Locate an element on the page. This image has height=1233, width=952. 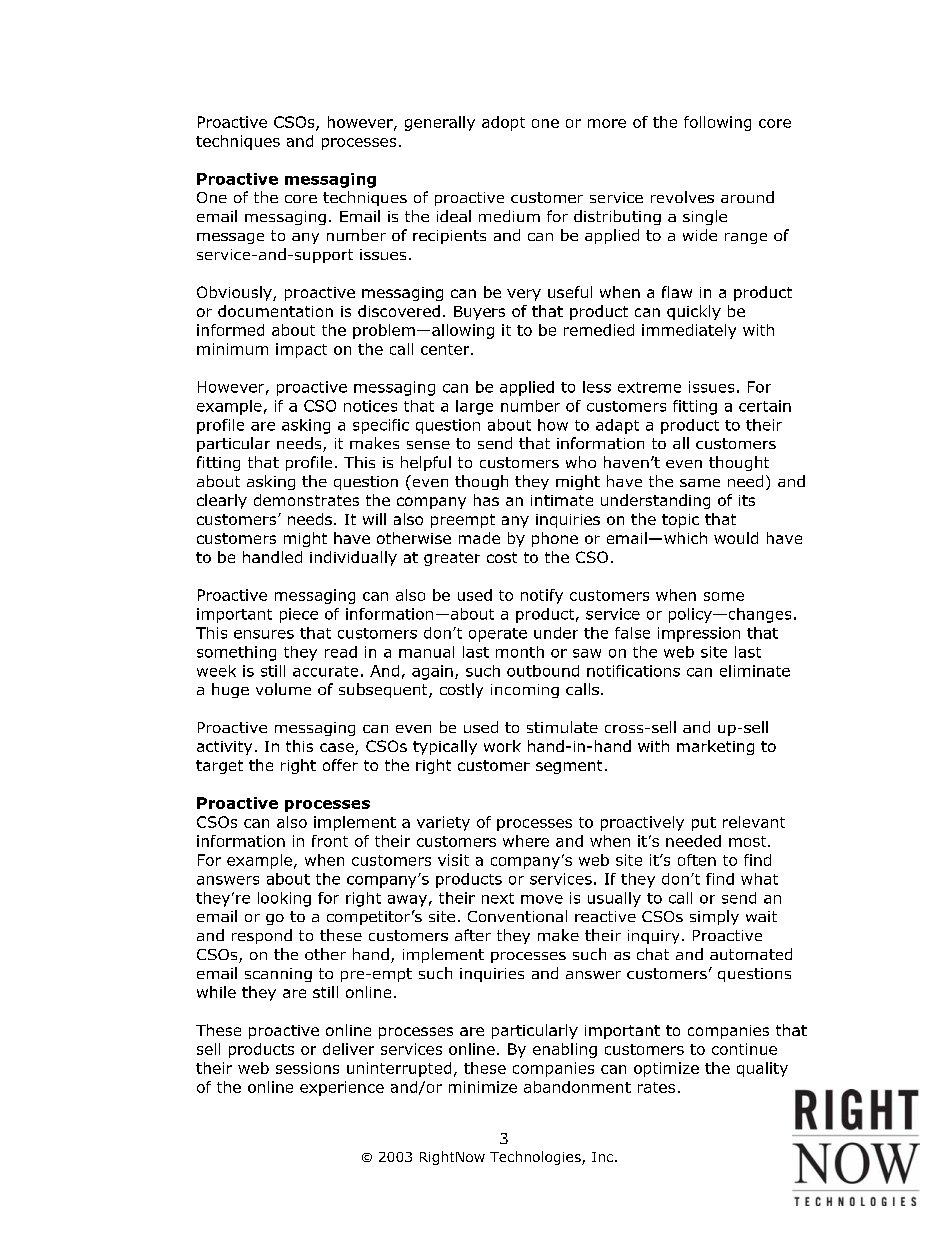
impression is located at coordinates (699, 634).
